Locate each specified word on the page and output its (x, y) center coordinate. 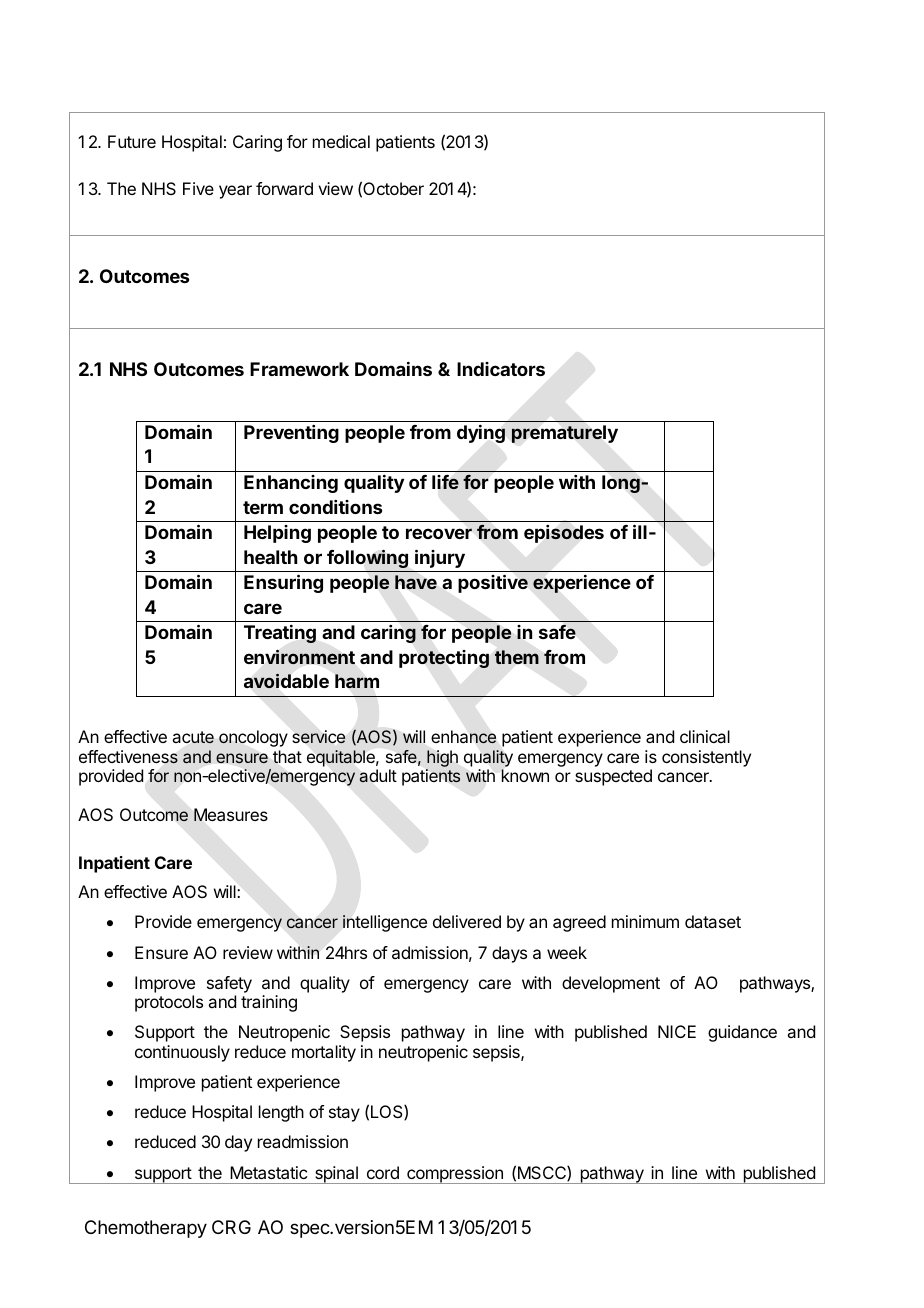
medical (341, 141)
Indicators (501, 369)
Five (198, 188)
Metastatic (268, 1172)
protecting (444, 659)
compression (455, 1175)
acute (193, 737)
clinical (705, 736)
